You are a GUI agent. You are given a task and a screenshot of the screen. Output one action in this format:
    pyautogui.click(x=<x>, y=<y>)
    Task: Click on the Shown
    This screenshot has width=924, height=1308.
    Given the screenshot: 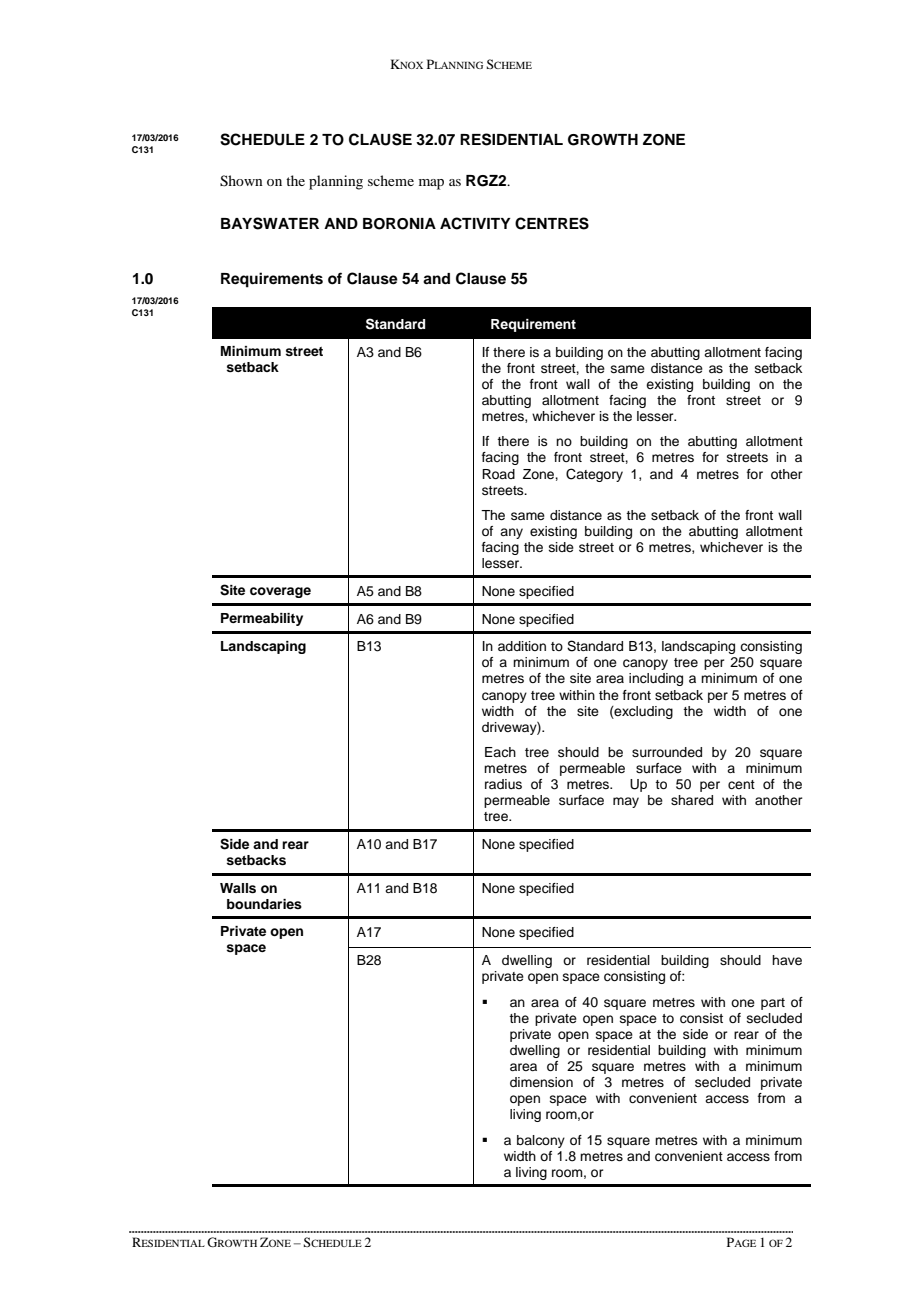 What is the action you would take?
    pyautogui.click(x=241, y=181)
